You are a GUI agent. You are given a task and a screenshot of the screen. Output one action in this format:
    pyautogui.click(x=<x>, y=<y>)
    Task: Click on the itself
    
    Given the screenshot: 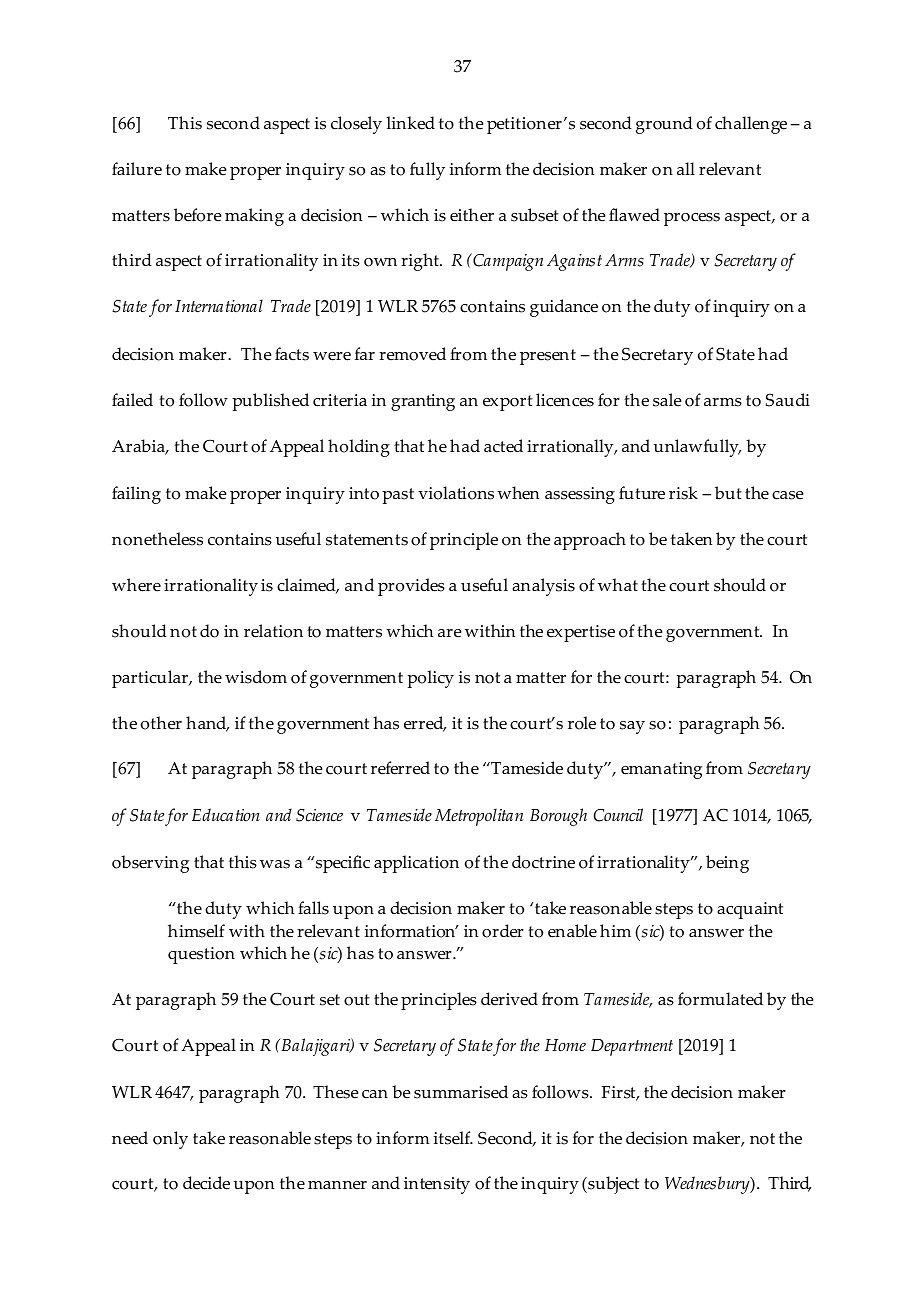 What is the action you would take?
    pyautogui.click(x=453, y=1138)
